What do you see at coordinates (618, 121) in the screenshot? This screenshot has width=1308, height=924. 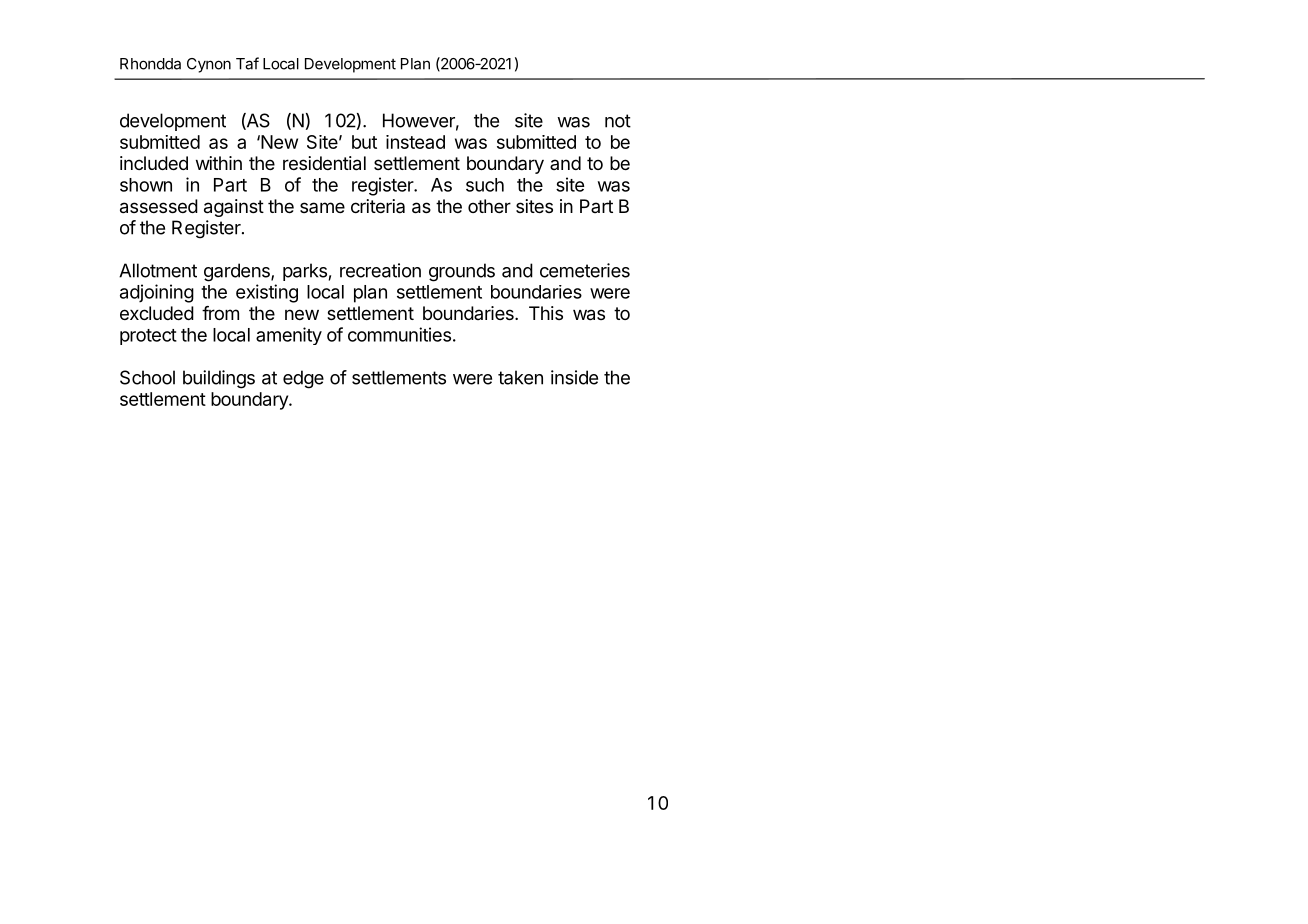 I see `not` at bounding box center [618, 121].
